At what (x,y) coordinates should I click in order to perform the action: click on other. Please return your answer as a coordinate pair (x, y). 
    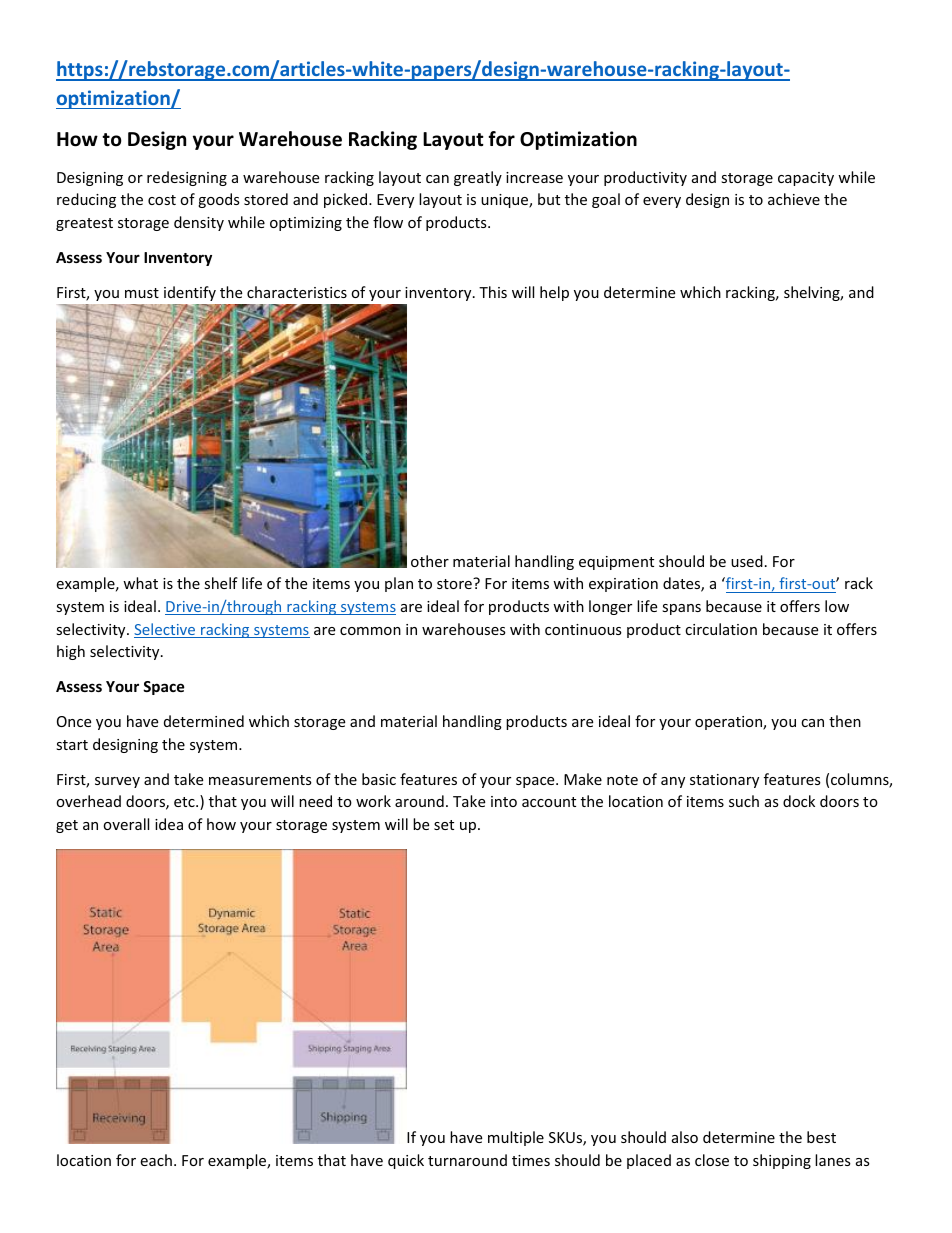
    Looking at the image, I should click on (430, 561).
